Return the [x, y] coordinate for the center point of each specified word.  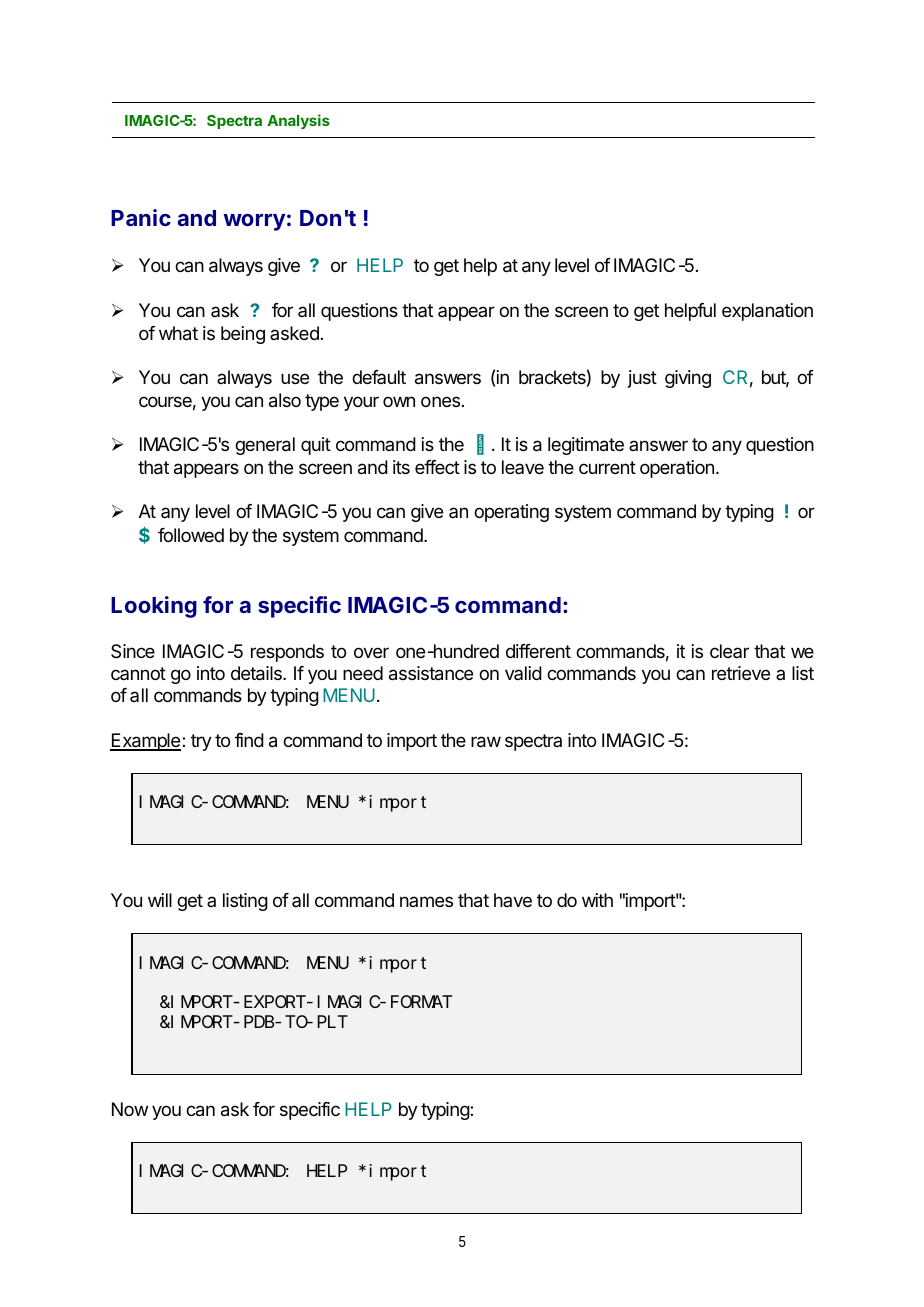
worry [254, 222]
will [160, 900]
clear [729, 651]
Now [130, 1109]
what [178, 333]
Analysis [299, 121]
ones [440, 401]
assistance [431, 673]
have [513, 900]
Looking [154, 607]
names [426, 901]
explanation [767, 312]
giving [688, 379]
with [597, 900]
